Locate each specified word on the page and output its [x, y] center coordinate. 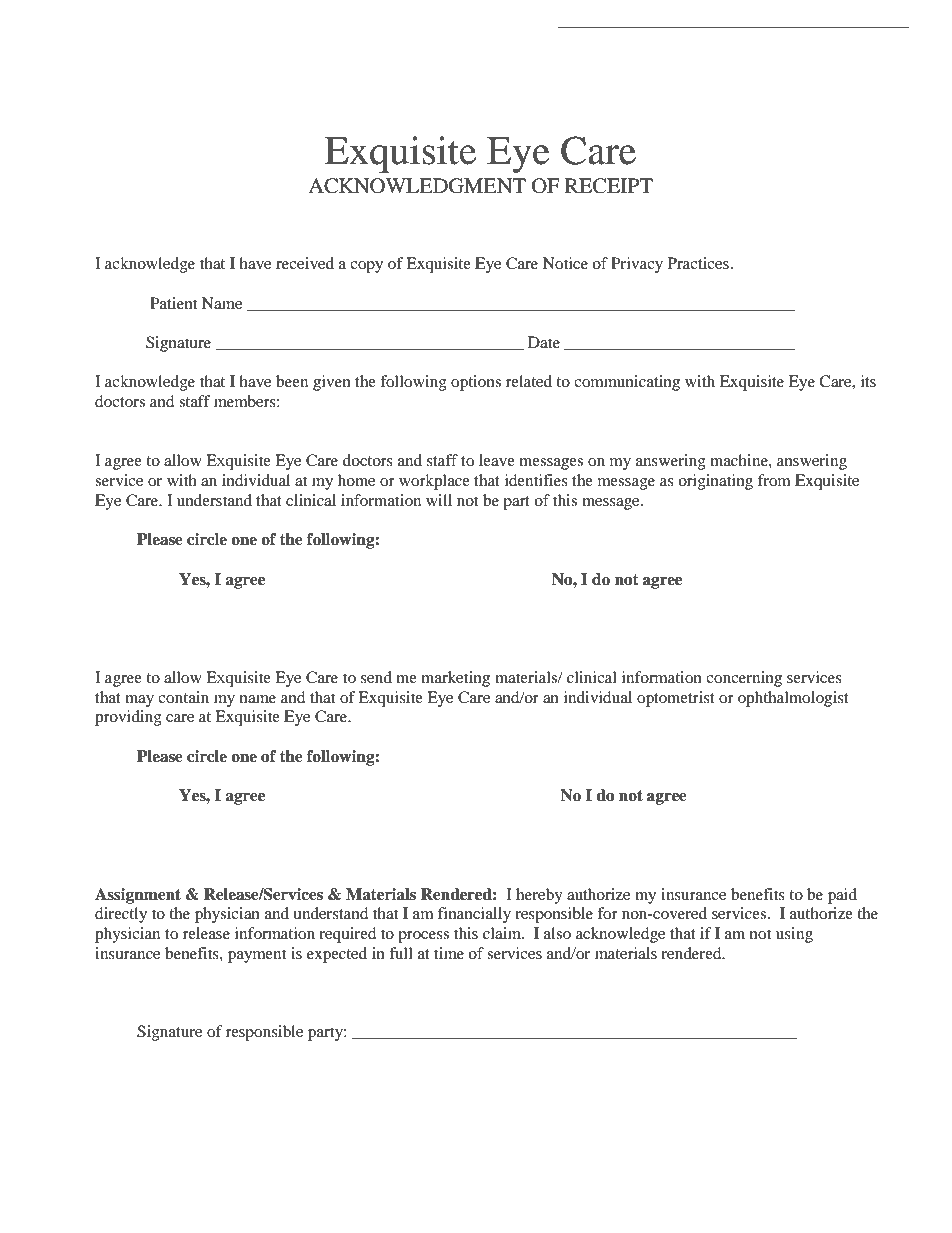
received [305, 263]
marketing [455, 679]
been [292, 381]
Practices [698, 263]
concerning [744, 679]
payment [257, 956]
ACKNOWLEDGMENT [417, 186]
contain [183, 697]
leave [497, 460]
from [774, 480]
